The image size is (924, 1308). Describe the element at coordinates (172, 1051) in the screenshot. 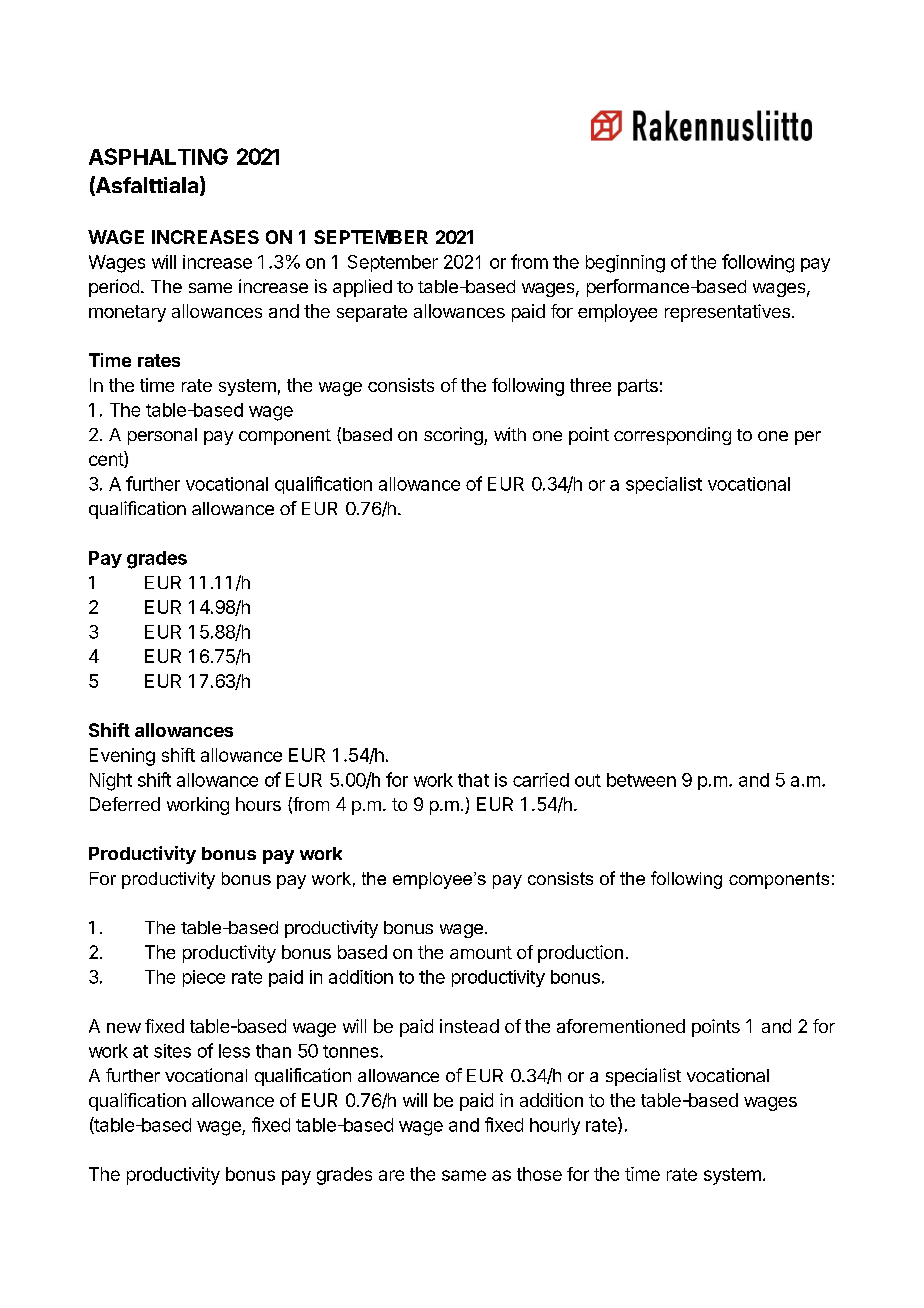

I see `sites` at that location.
